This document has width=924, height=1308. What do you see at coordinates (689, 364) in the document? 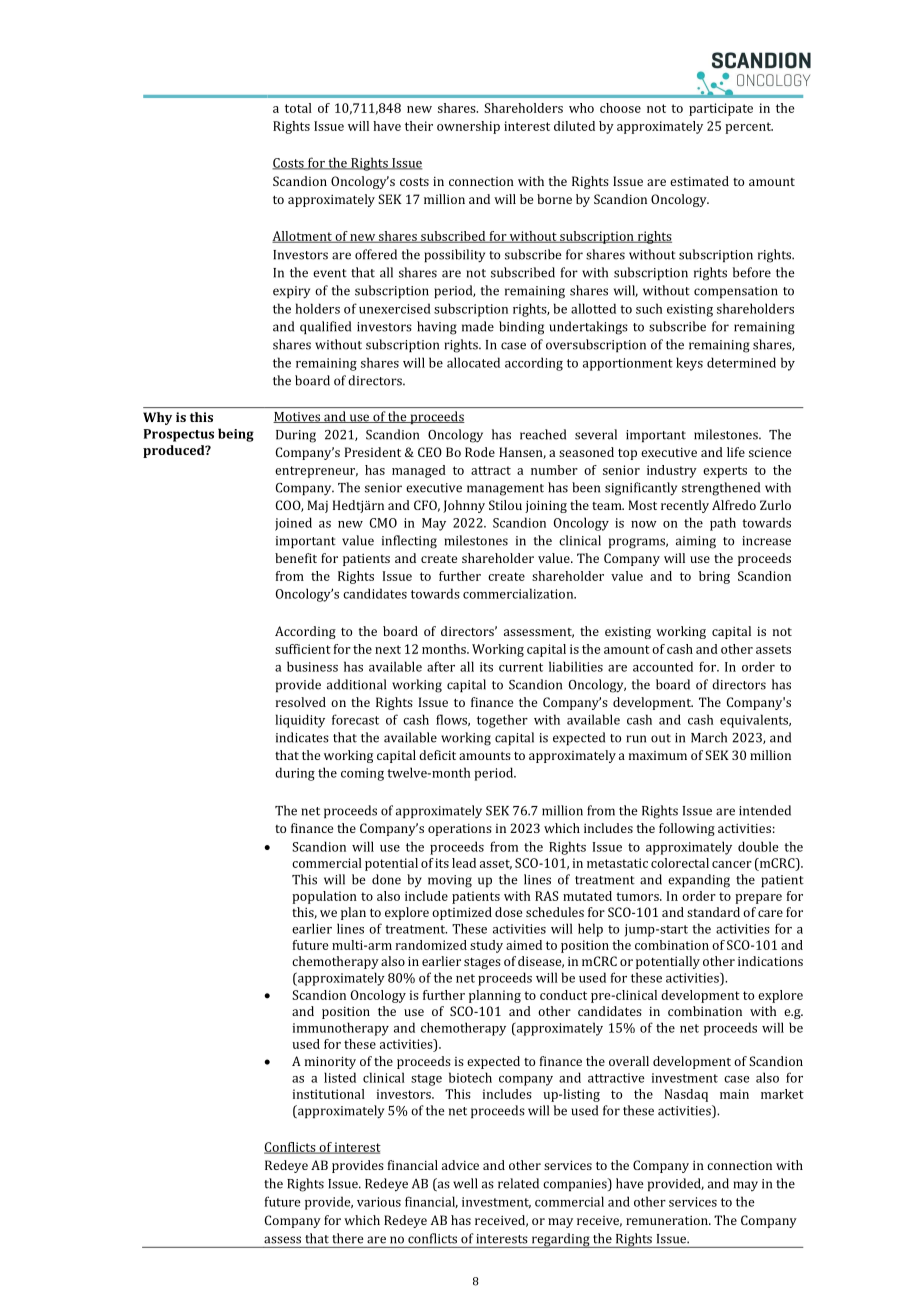
I see `keys` at bounding box center [689, 364].
